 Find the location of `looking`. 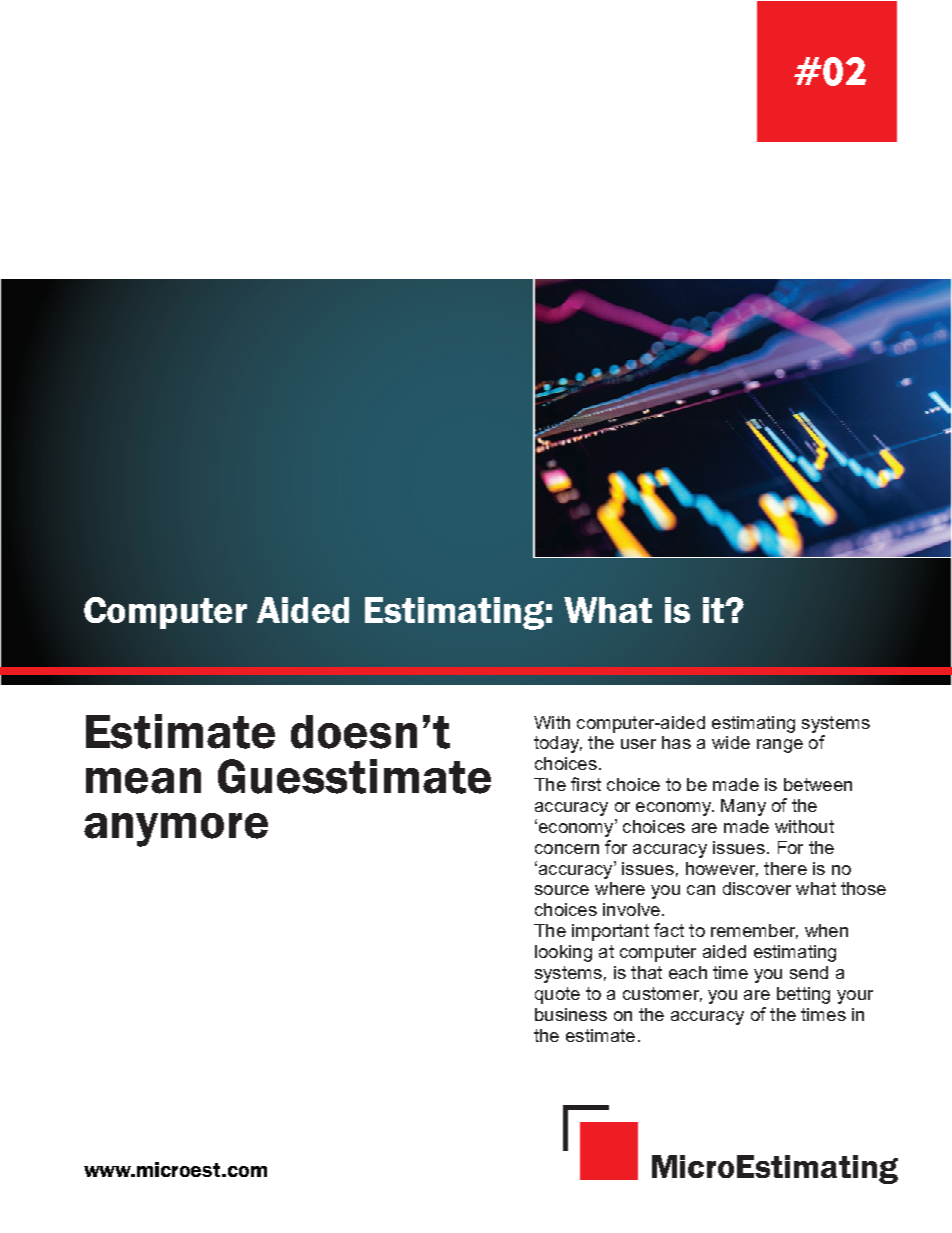

looking is located at coordinates (563, 953).
